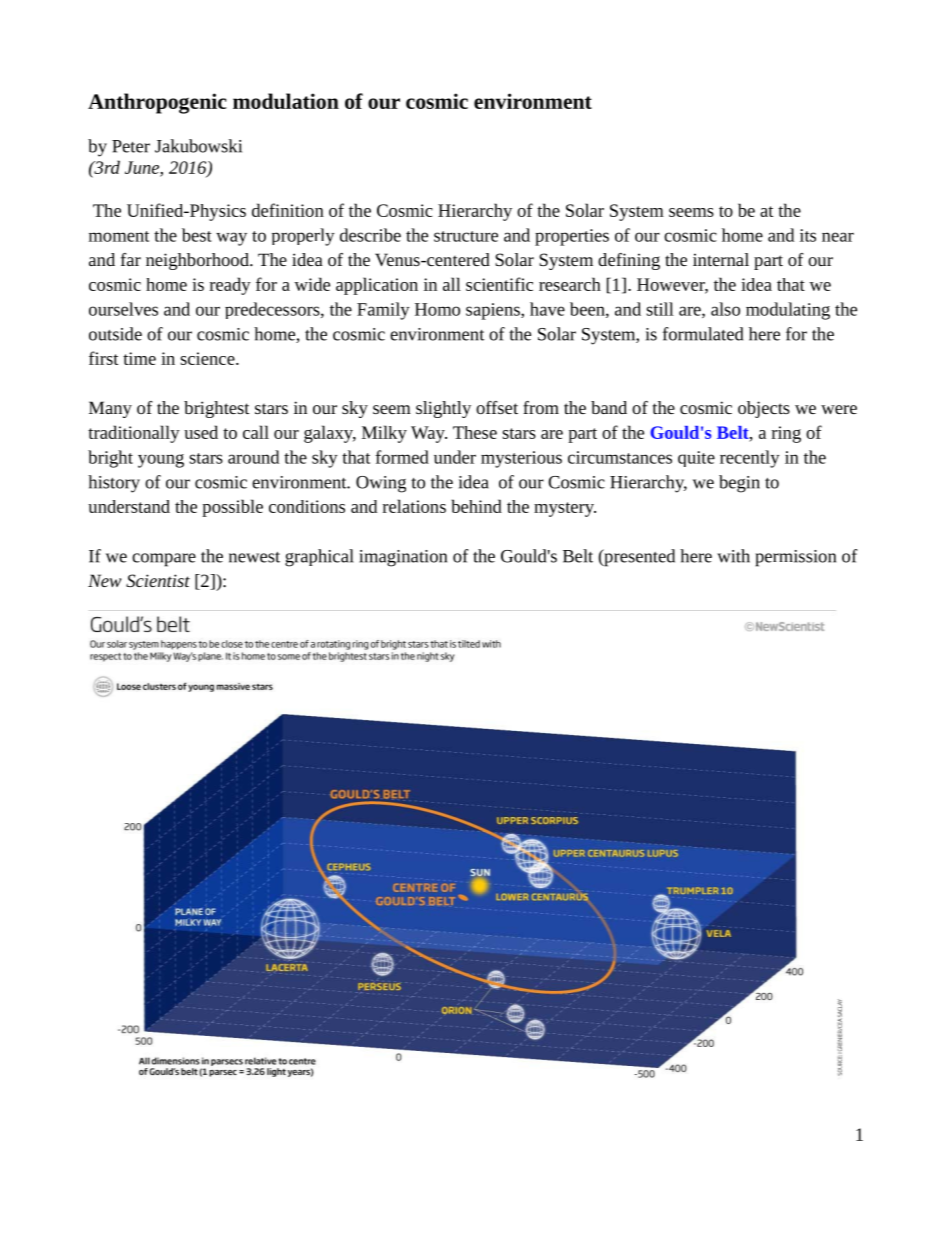  What do you see at coordinates (721, 259) in the screenshot?
I see `internal` at bounding box center [721, 259].
